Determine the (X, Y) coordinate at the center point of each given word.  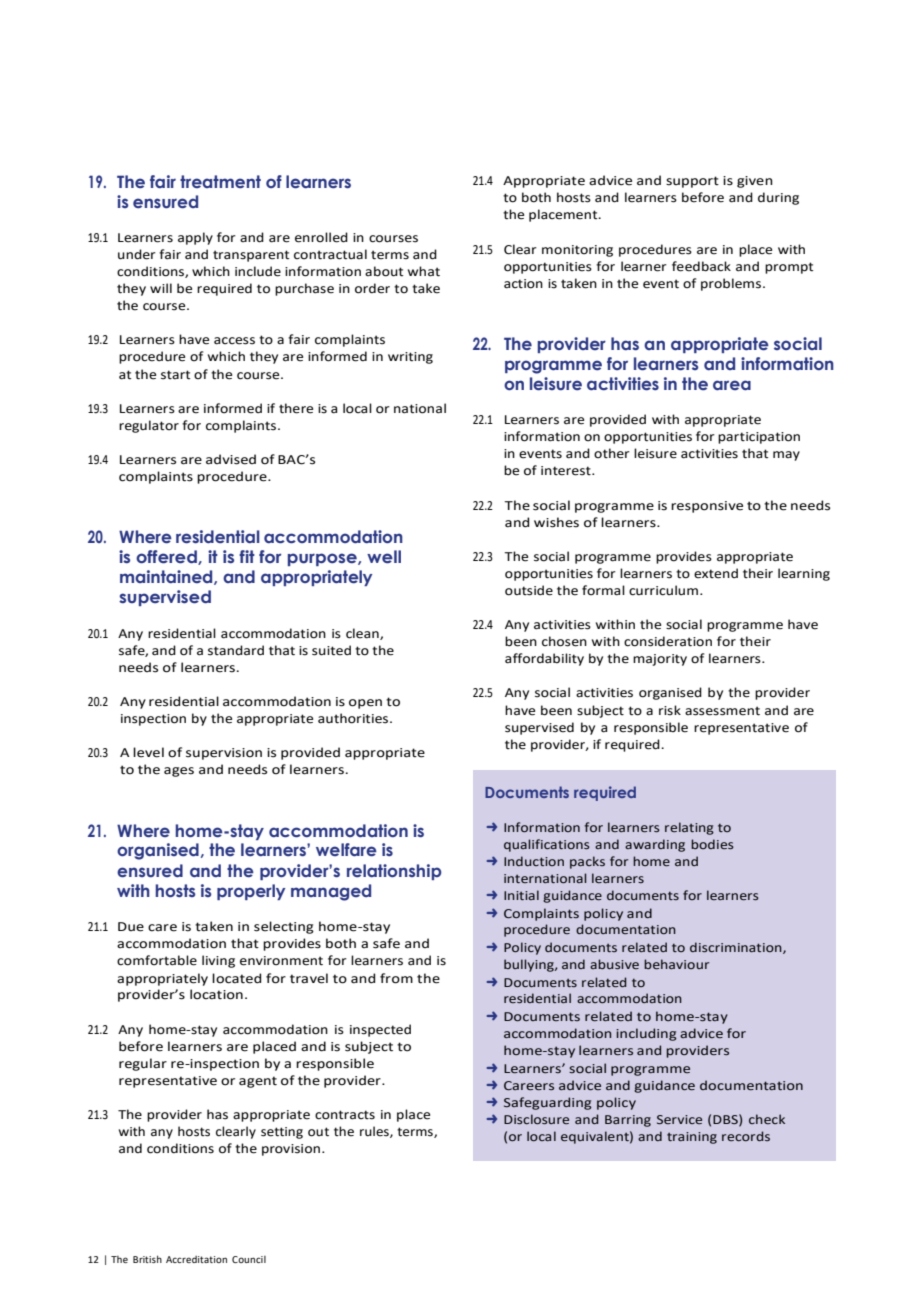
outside (529, 590)
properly (251, 892)
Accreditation (196, 1259)
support (692, 182)
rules (375, 1132)
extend (716, 573)
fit (247, 556)
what (424, 271)
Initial (521, 895)
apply (195, 238)
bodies (712, 844)
